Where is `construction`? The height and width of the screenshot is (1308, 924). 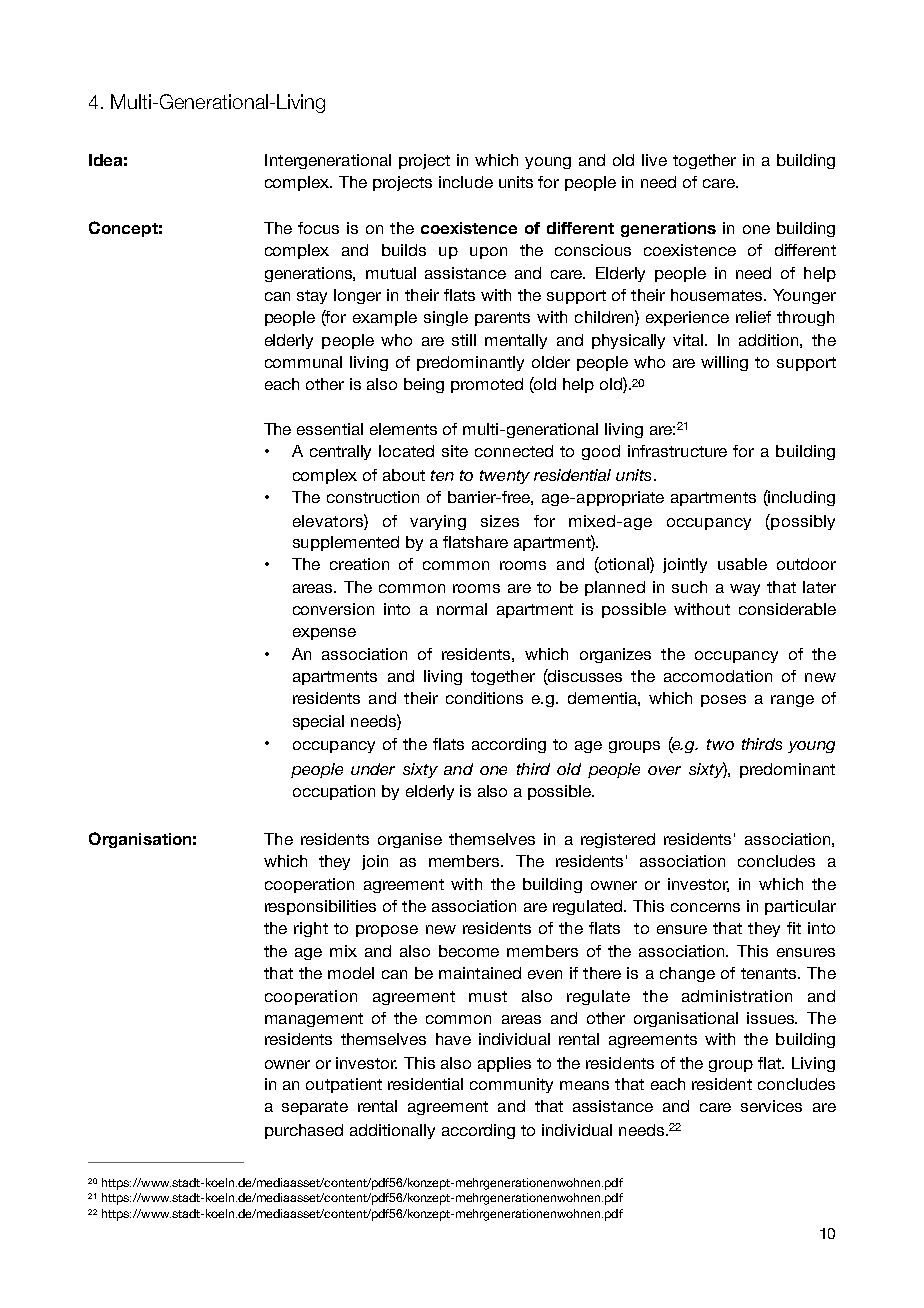
construction is located at coordinates (373, 497).
